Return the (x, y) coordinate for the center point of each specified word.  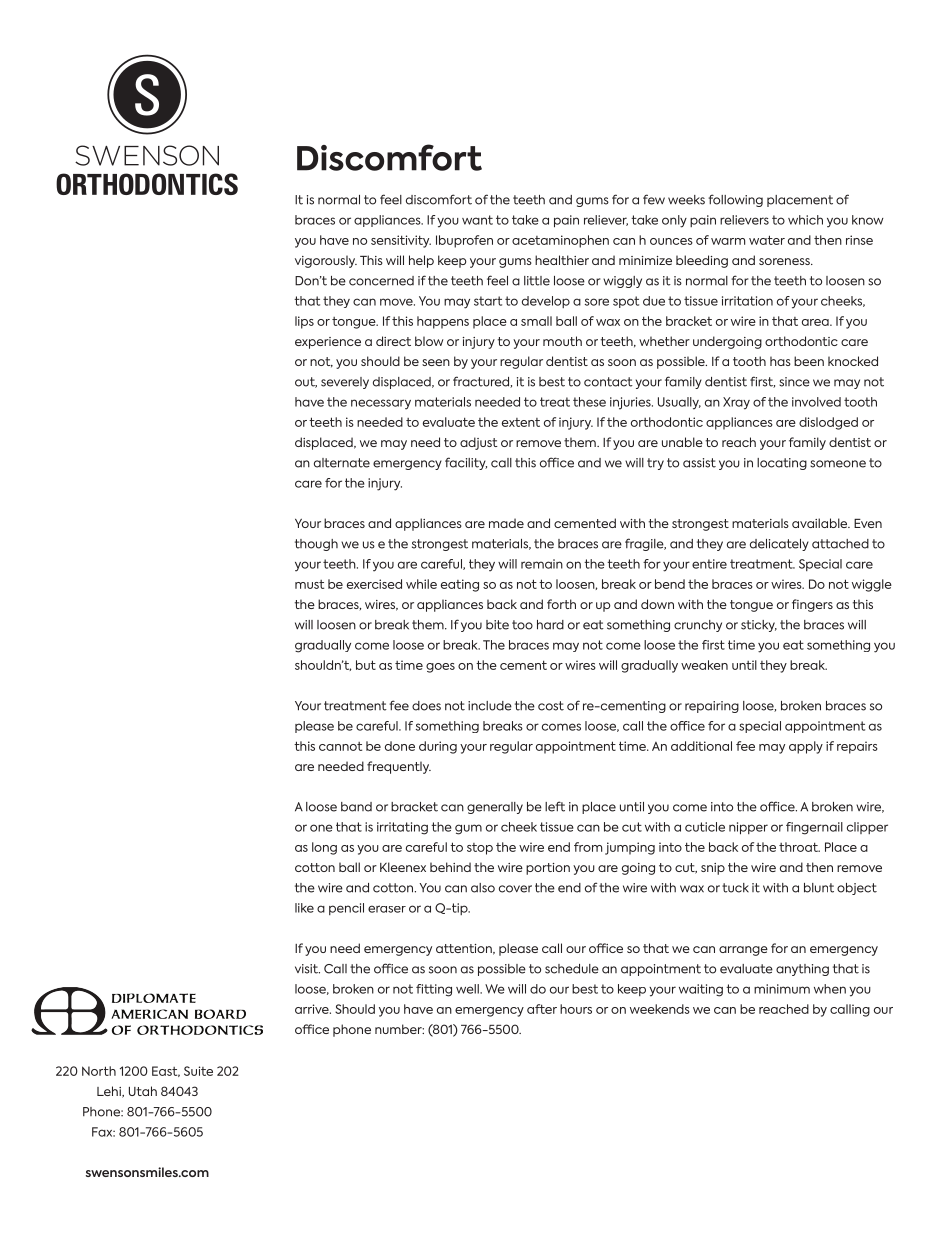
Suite (198, 1071)
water (767, 240)
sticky (759, 626)
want (477, 220)
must (309, 584)
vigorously (326, 261)
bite (497, 625)
